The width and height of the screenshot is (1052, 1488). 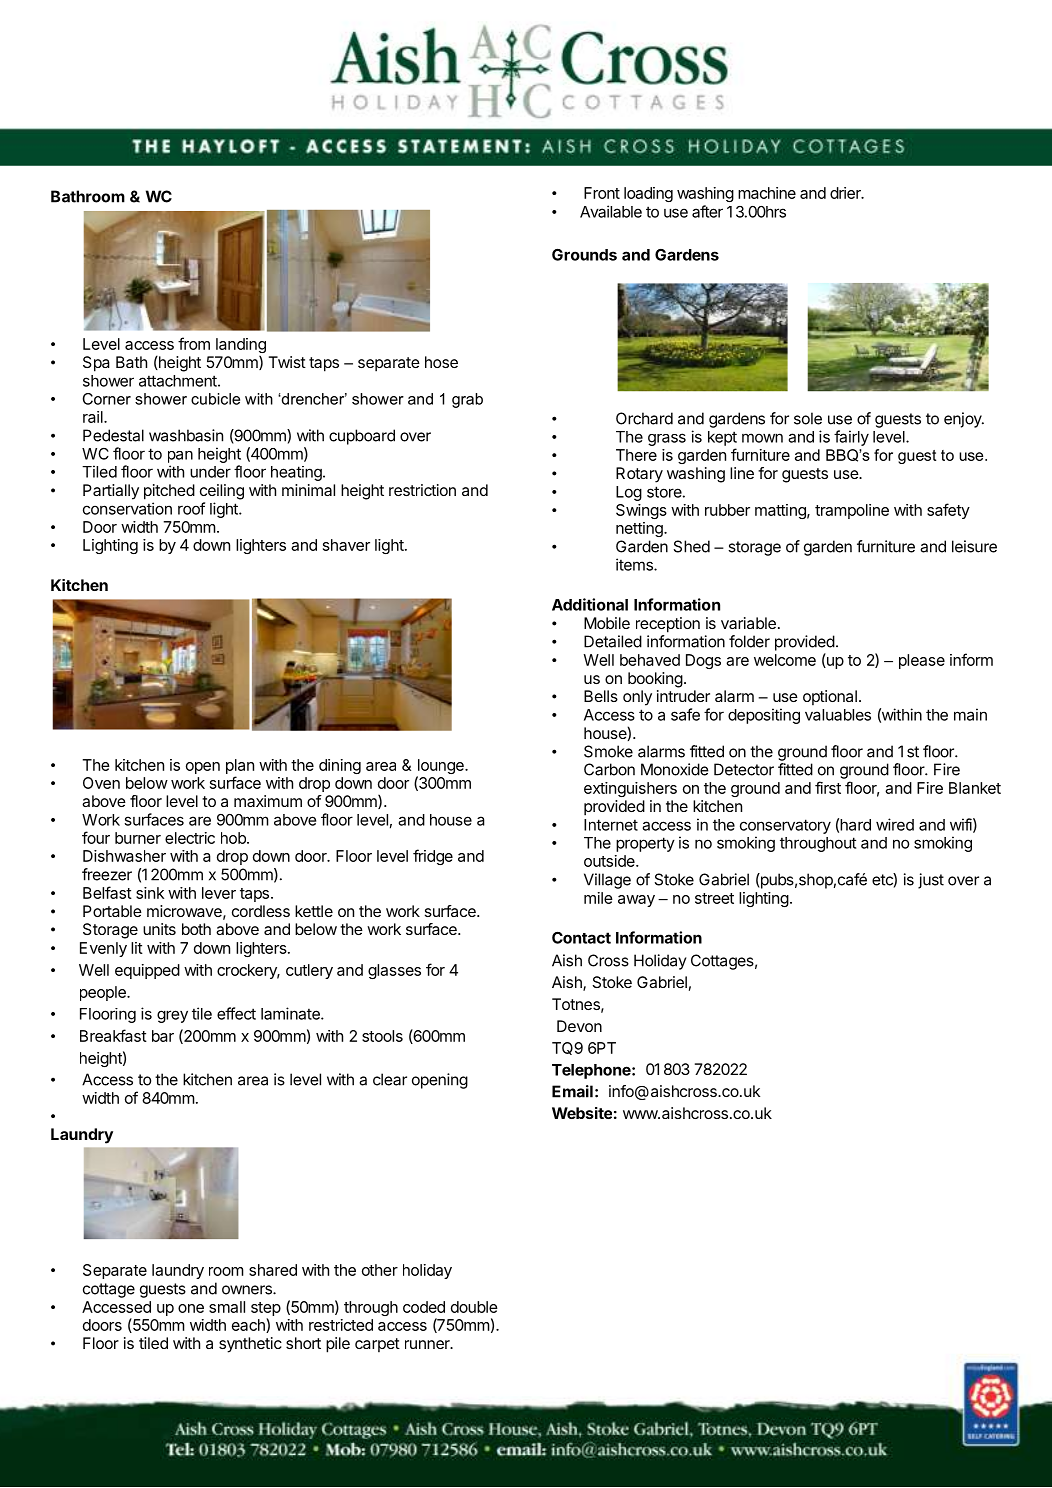 What do you see at coordinates (582, 1113) in the screenshot?
I see `Website` at bounding box center [582, 1113].
